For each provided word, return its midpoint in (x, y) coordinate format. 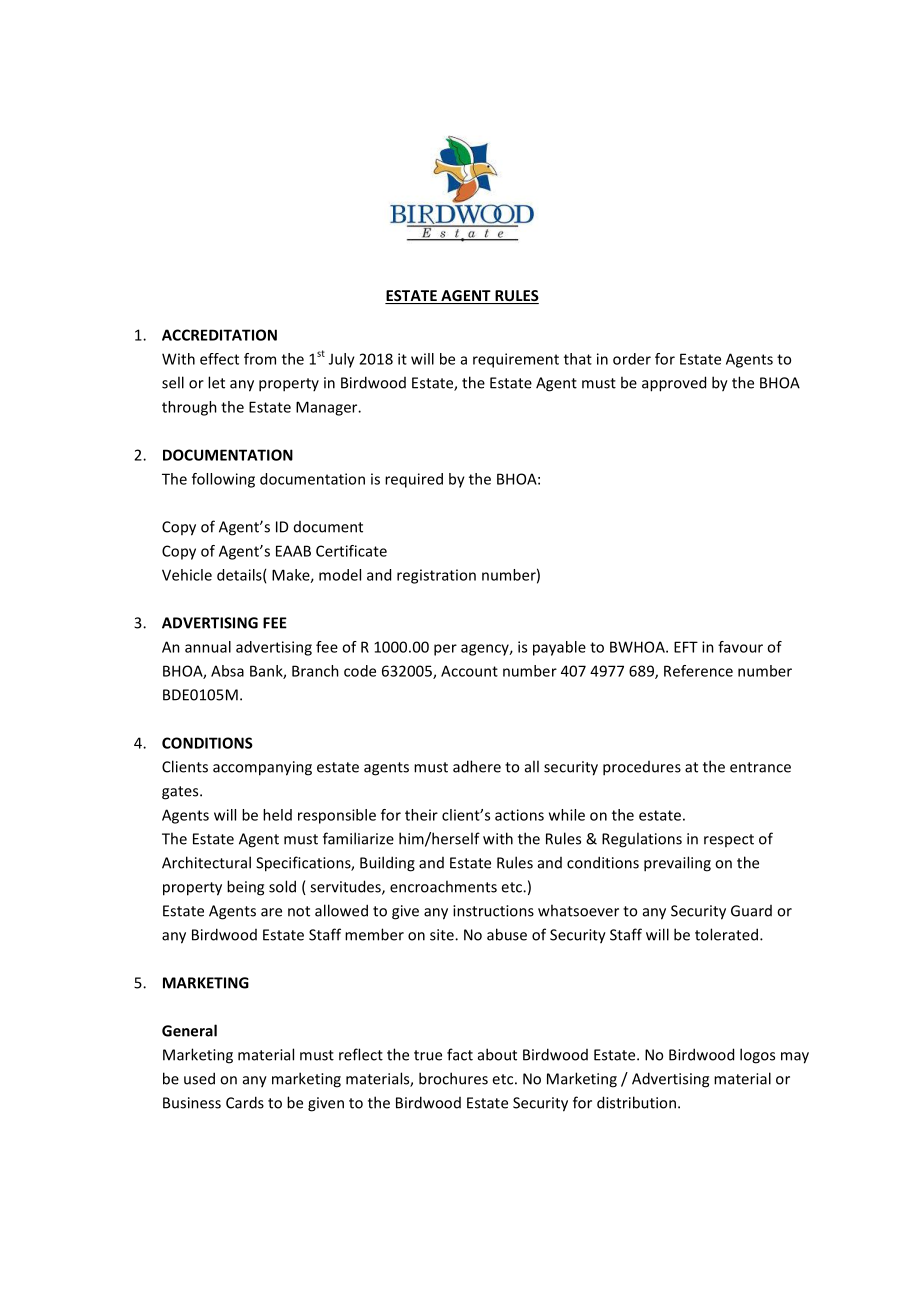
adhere (477, 766)
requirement (516, 360)
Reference (698, 671)
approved (674, 384)
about (497, 1054)
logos (757, 1056)
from (260, 359)
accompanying (262, 768)
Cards (245, 1102)
